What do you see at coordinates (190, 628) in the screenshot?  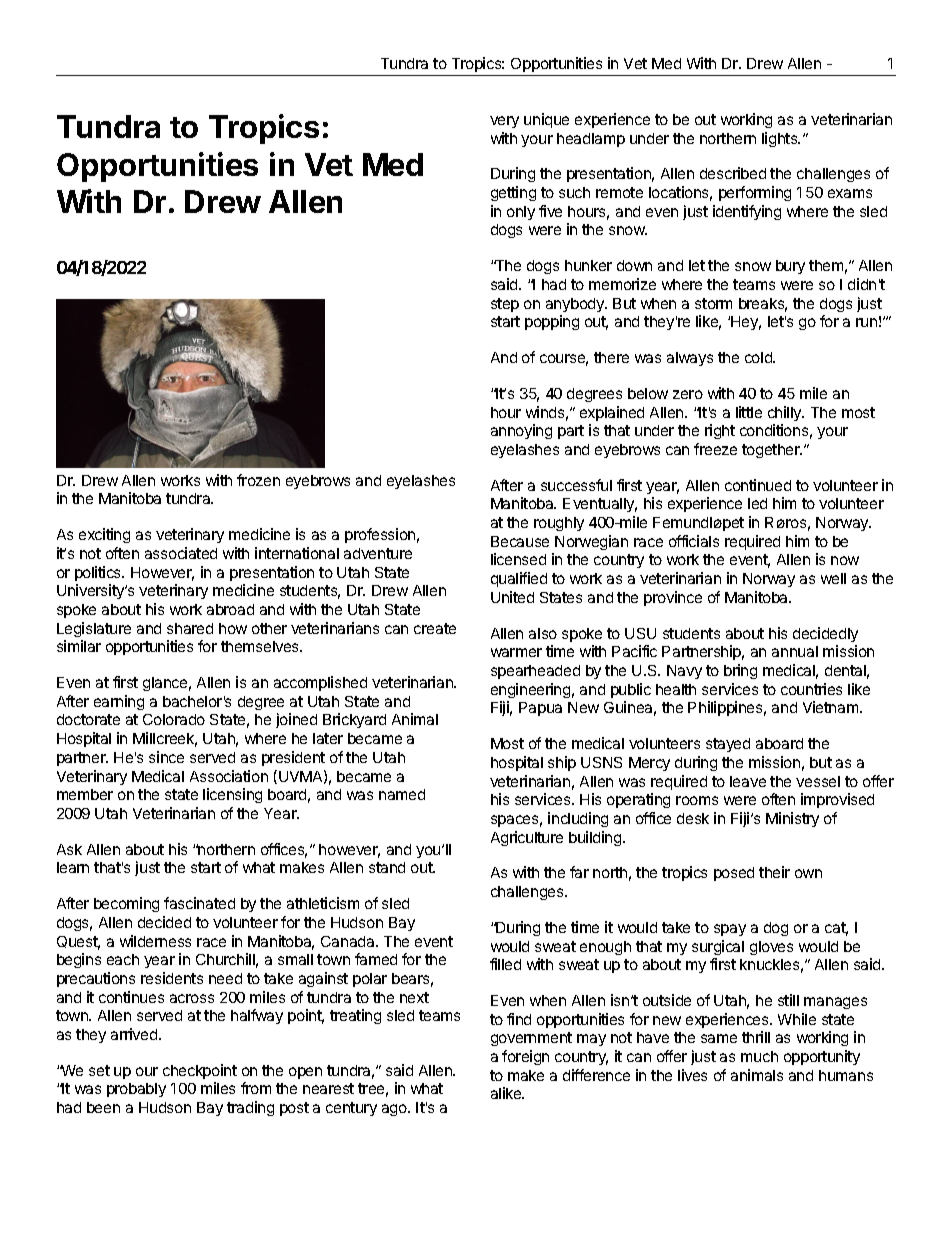 I see `shared` at bounding box center [190, 628].
